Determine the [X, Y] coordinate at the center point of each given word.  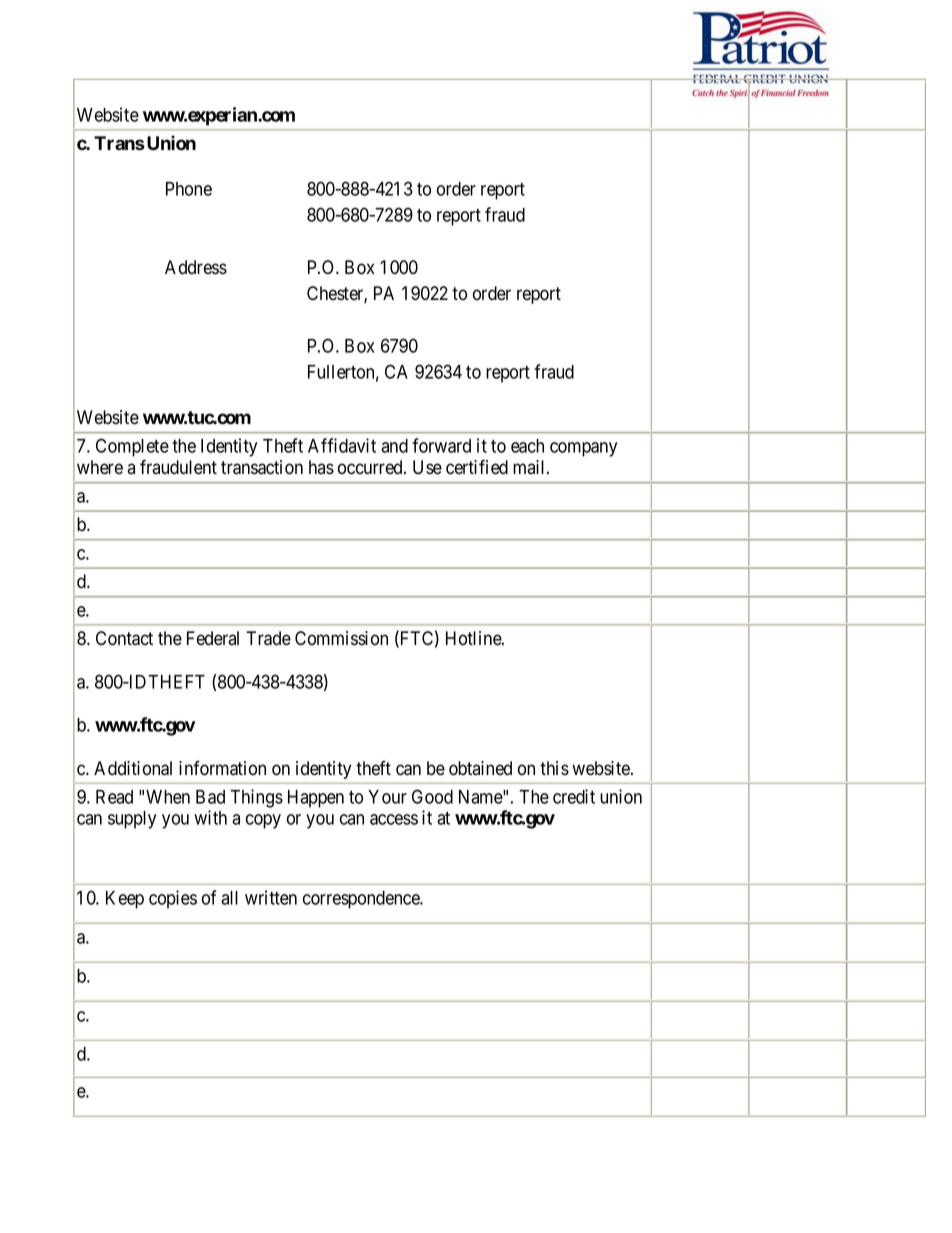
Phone [189, 189]
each [527, 446]
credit [574, 796]
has [321, 467]
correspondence [362, 900]
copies [173, 899]
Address [196, 267]
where [100, 467]
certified [477, 467]
